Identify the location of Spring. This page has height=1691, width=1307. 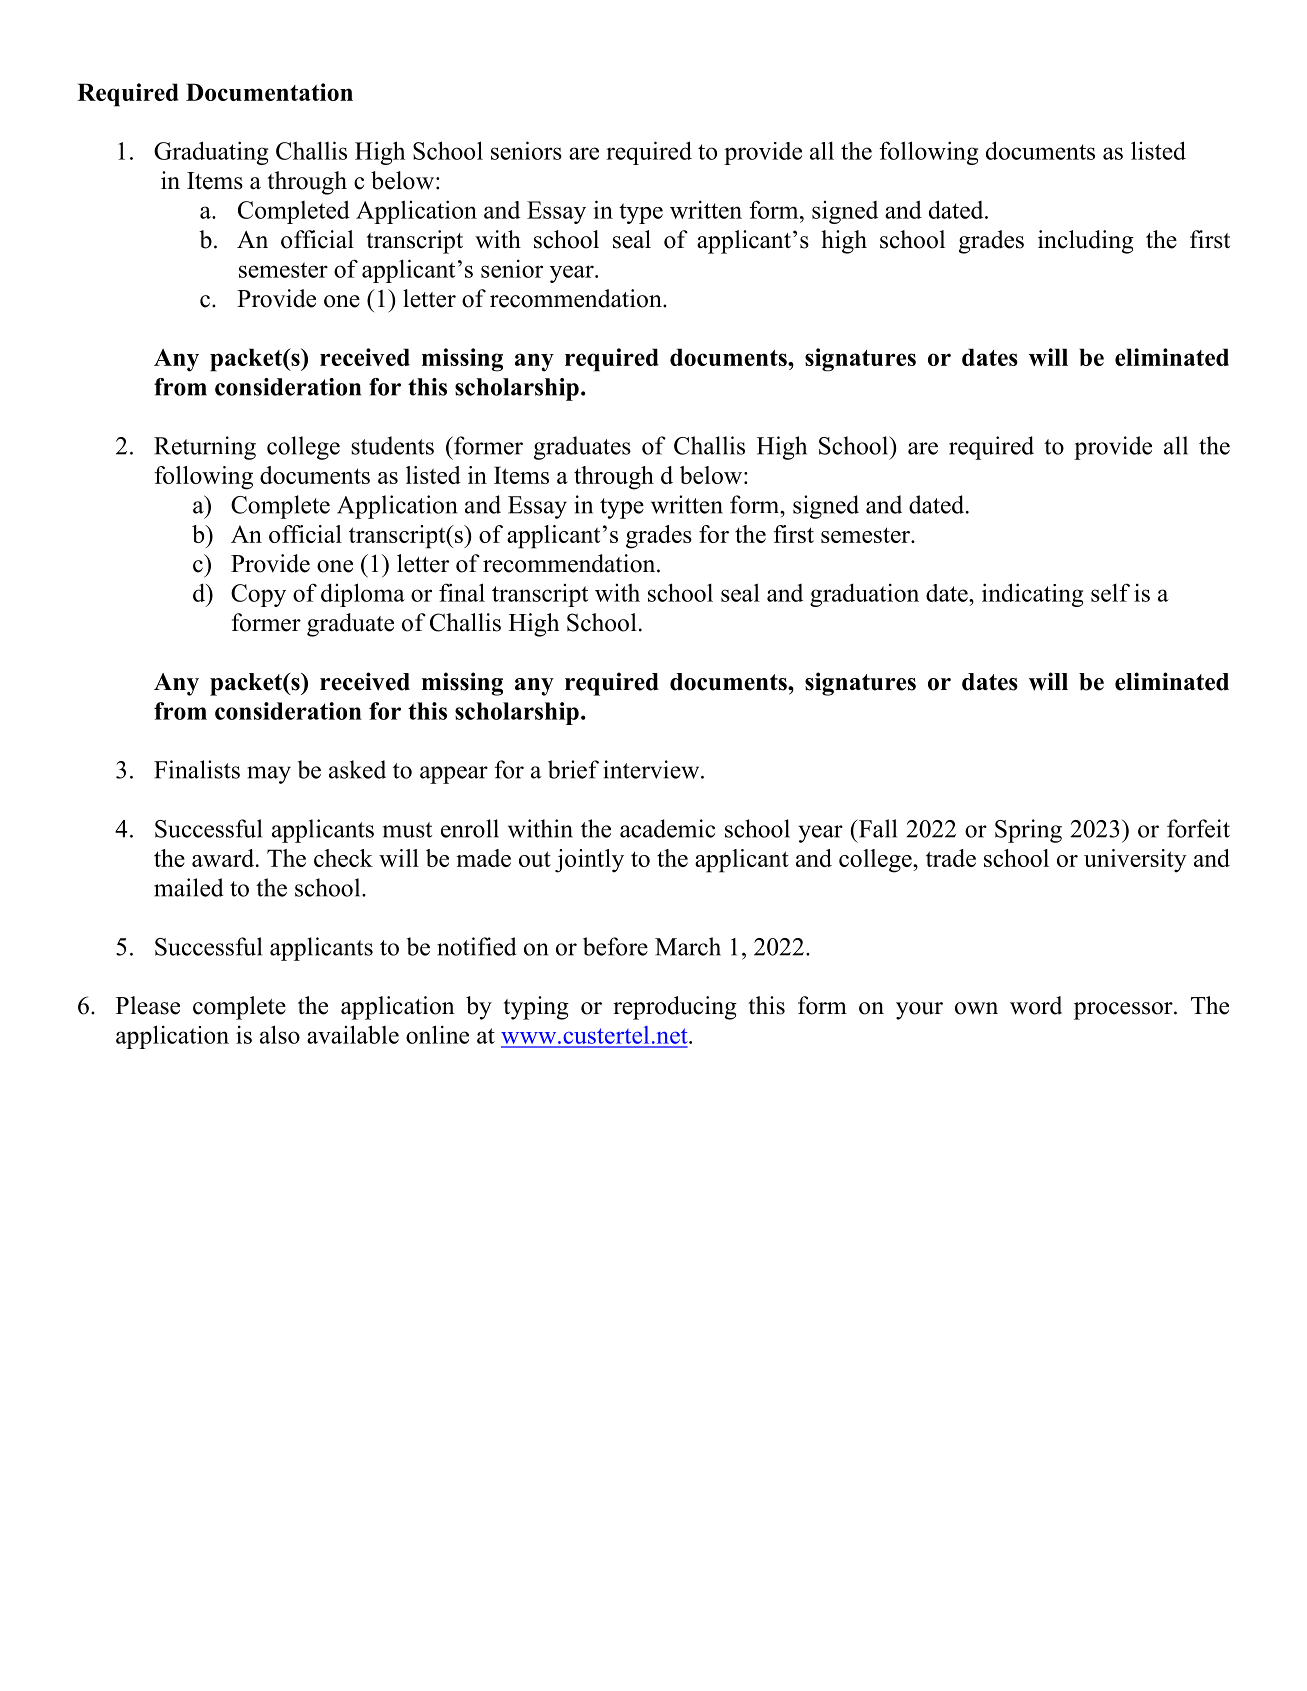
(1028, 831).
